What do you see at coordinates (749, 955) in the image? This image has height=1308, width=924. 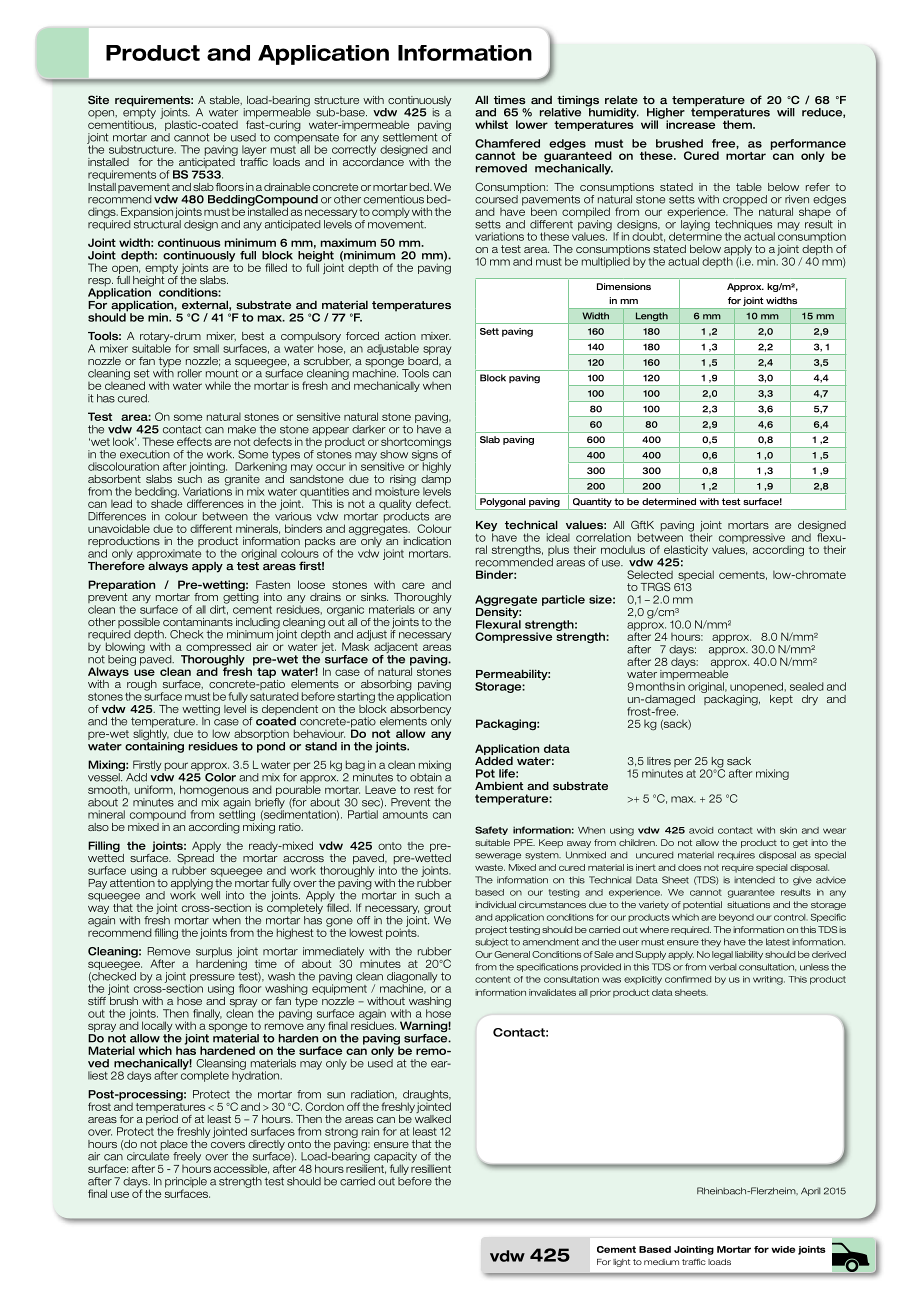 I see `liability` at bounding box center [749, 955].
